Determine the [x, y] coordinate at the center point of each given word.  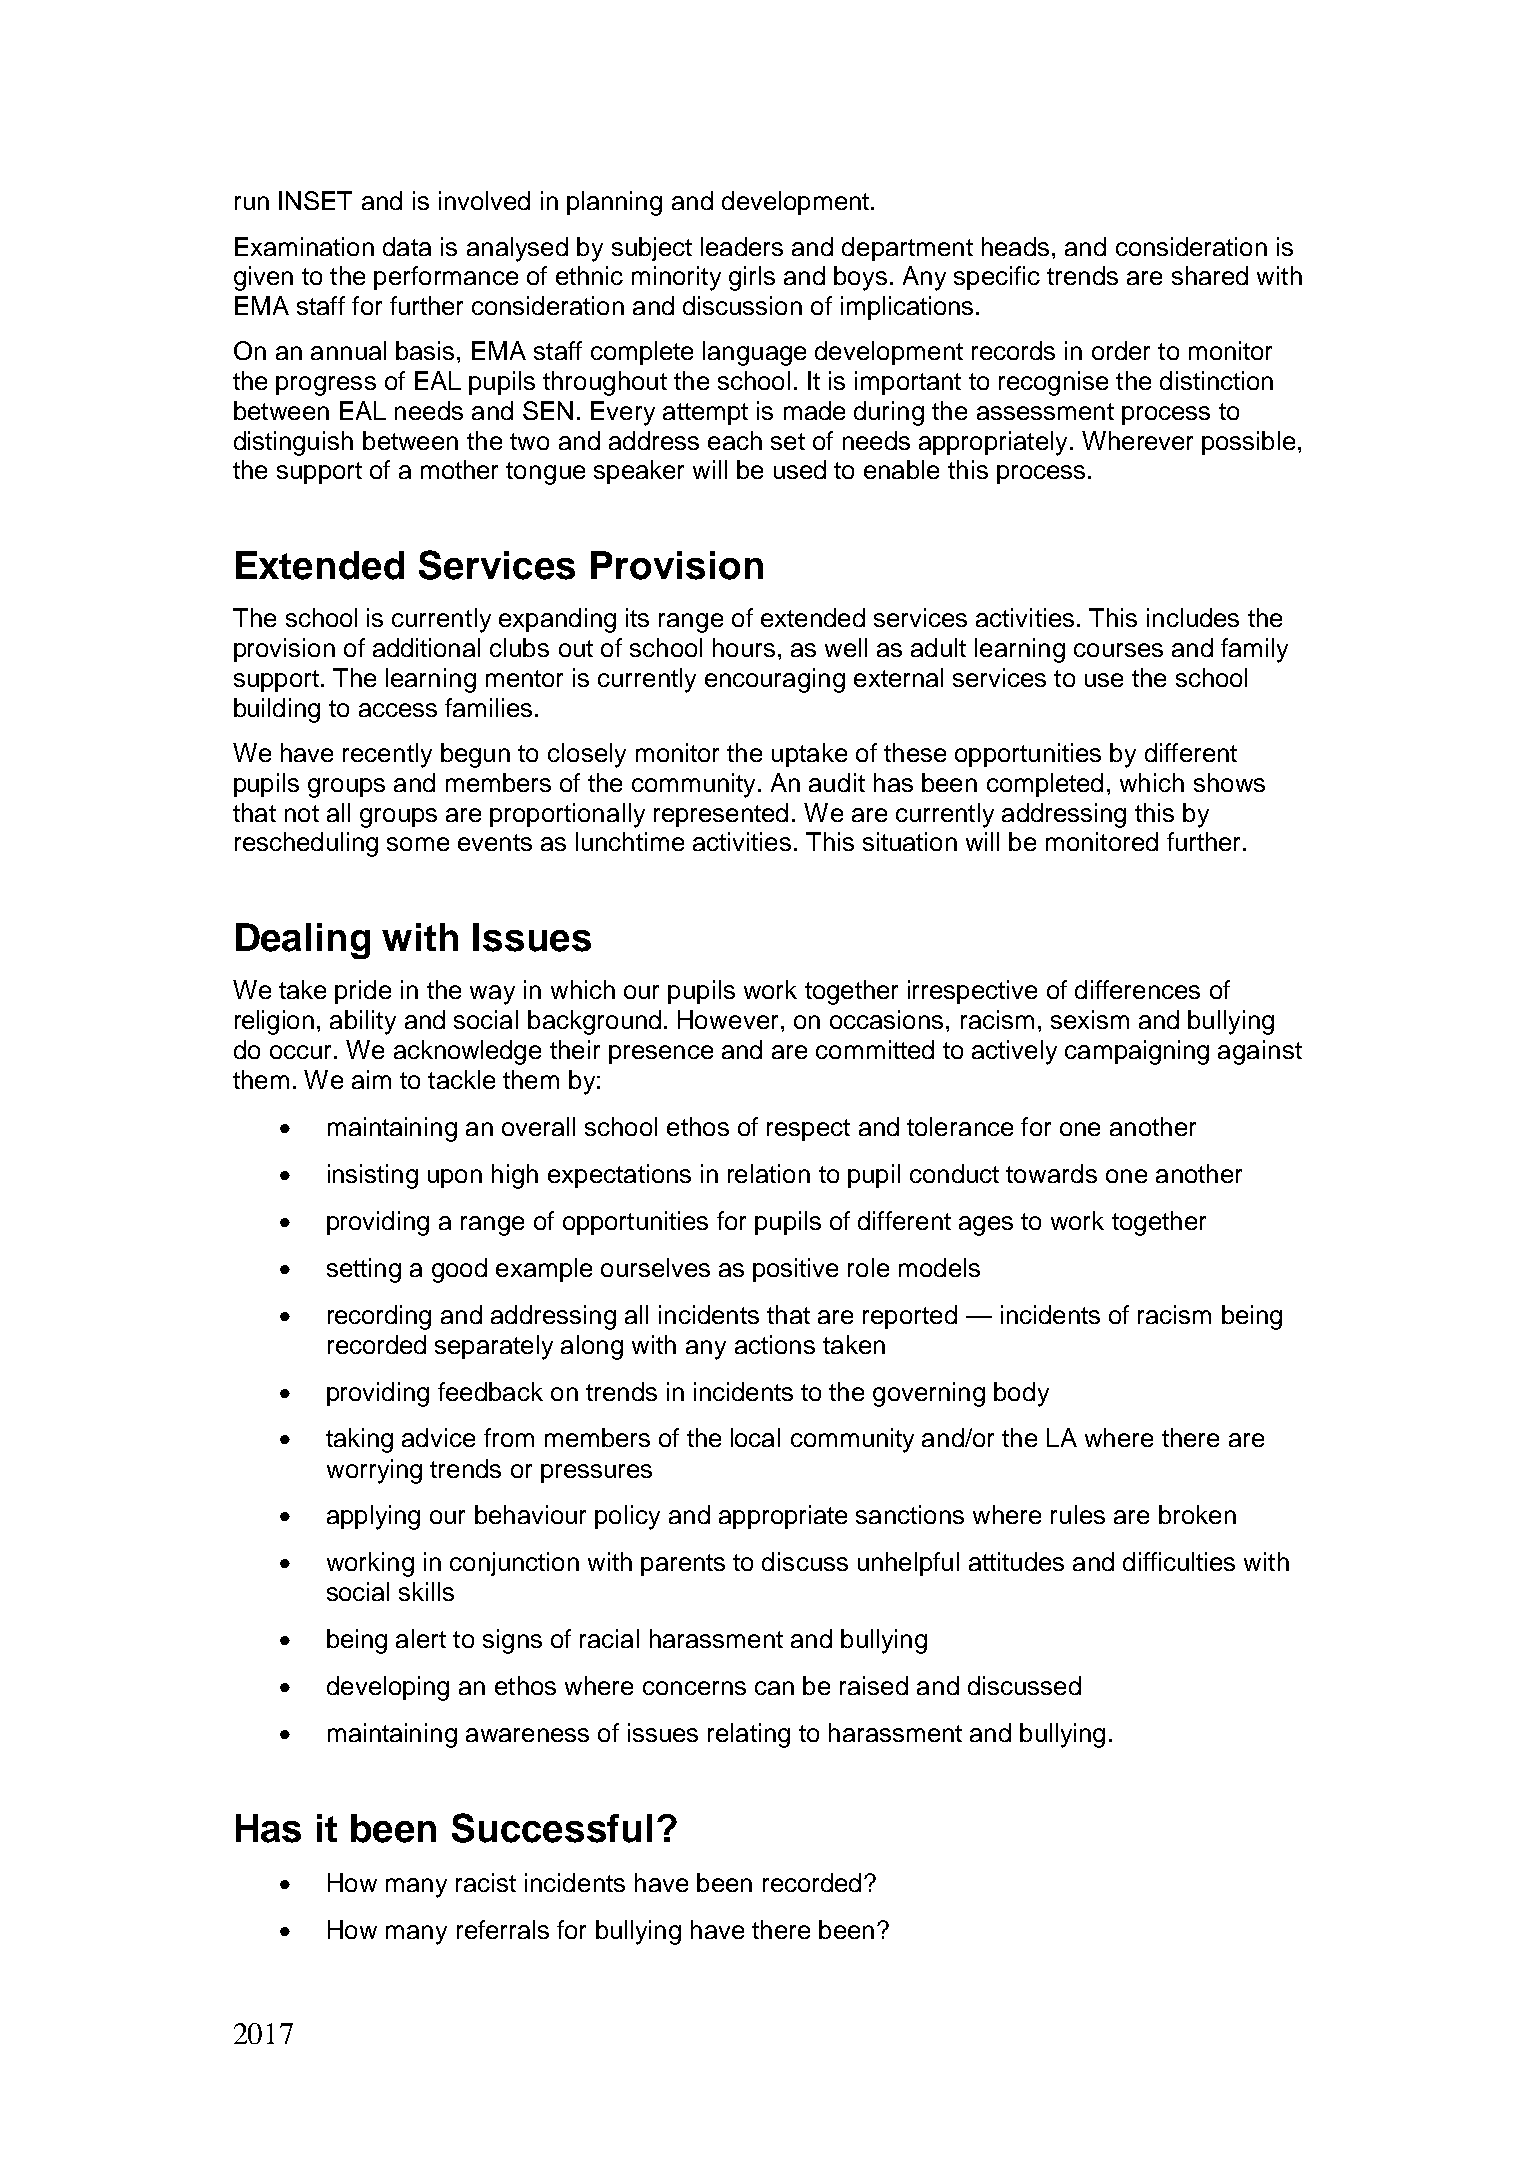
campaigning [1137, 1052]
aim [371, 1079]
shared [1210, 275]
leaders [742, 246]
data [407, 246]
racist [486, 1882]
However [728, 1019]
